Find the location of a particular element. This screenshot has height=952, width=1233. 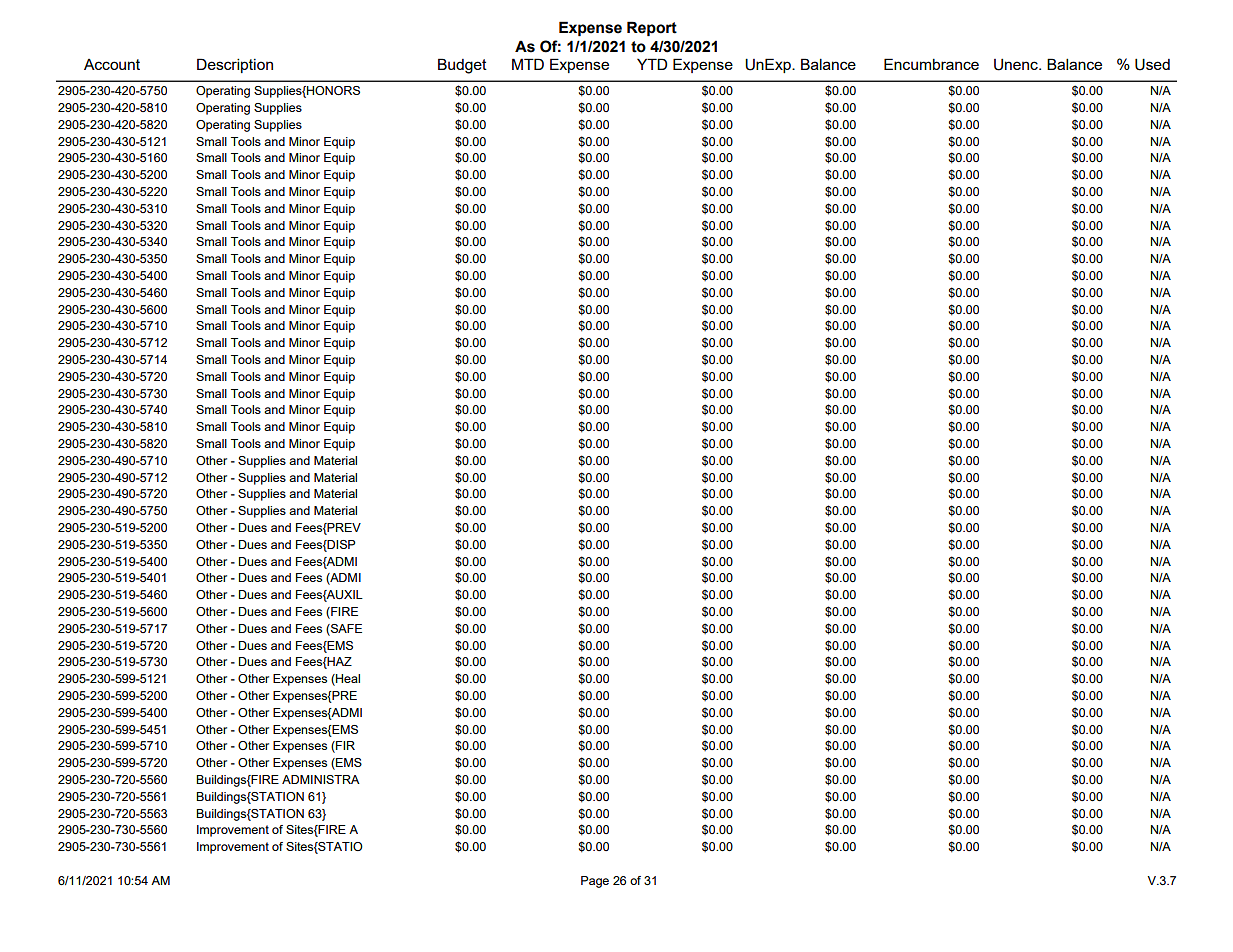

Used is located at coordinates (1152, 64).
